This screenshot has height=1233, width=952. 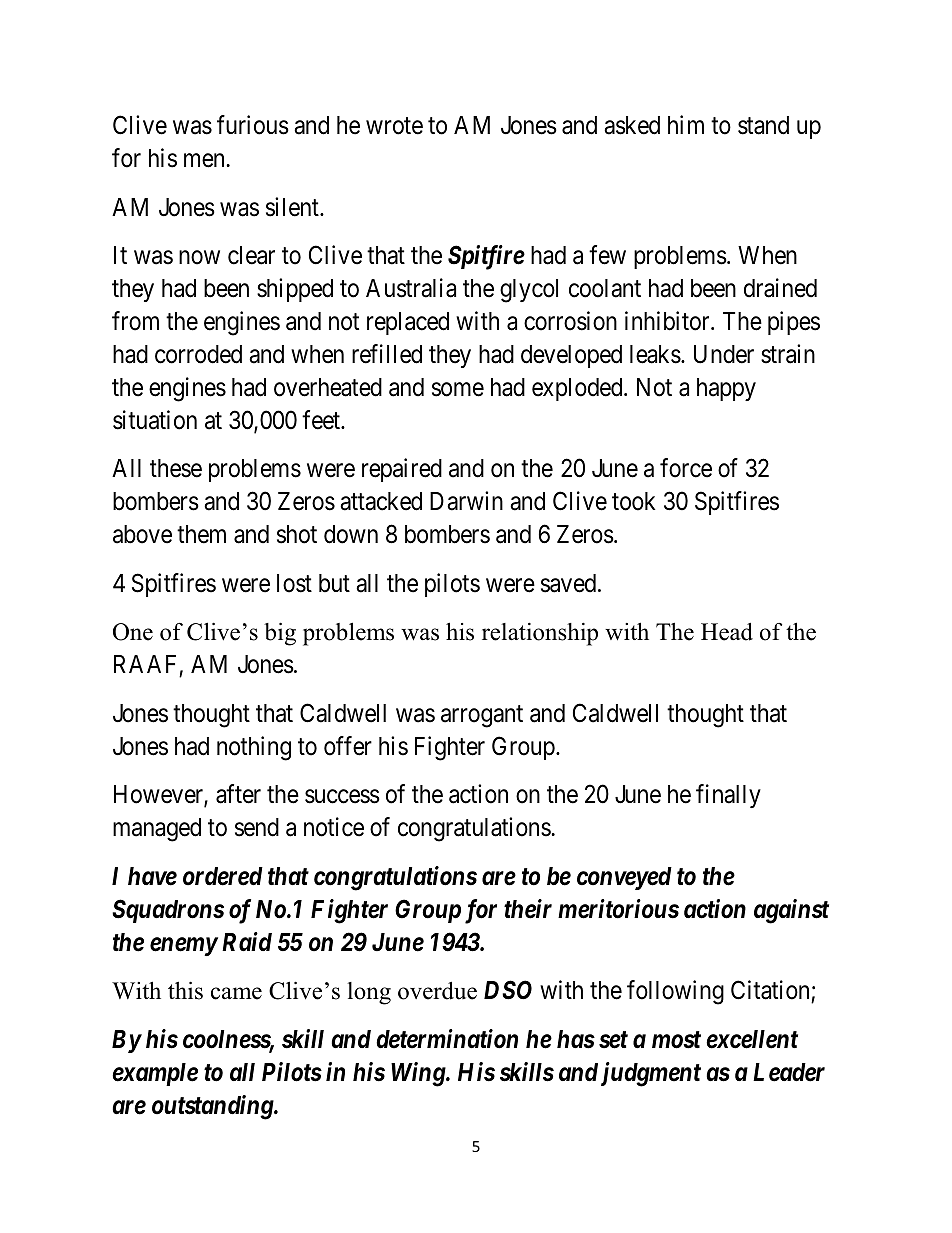 What do you see at coordinates (223, 876) in the screenshot?
I see `ordered` at bounding box center [223, 876].
